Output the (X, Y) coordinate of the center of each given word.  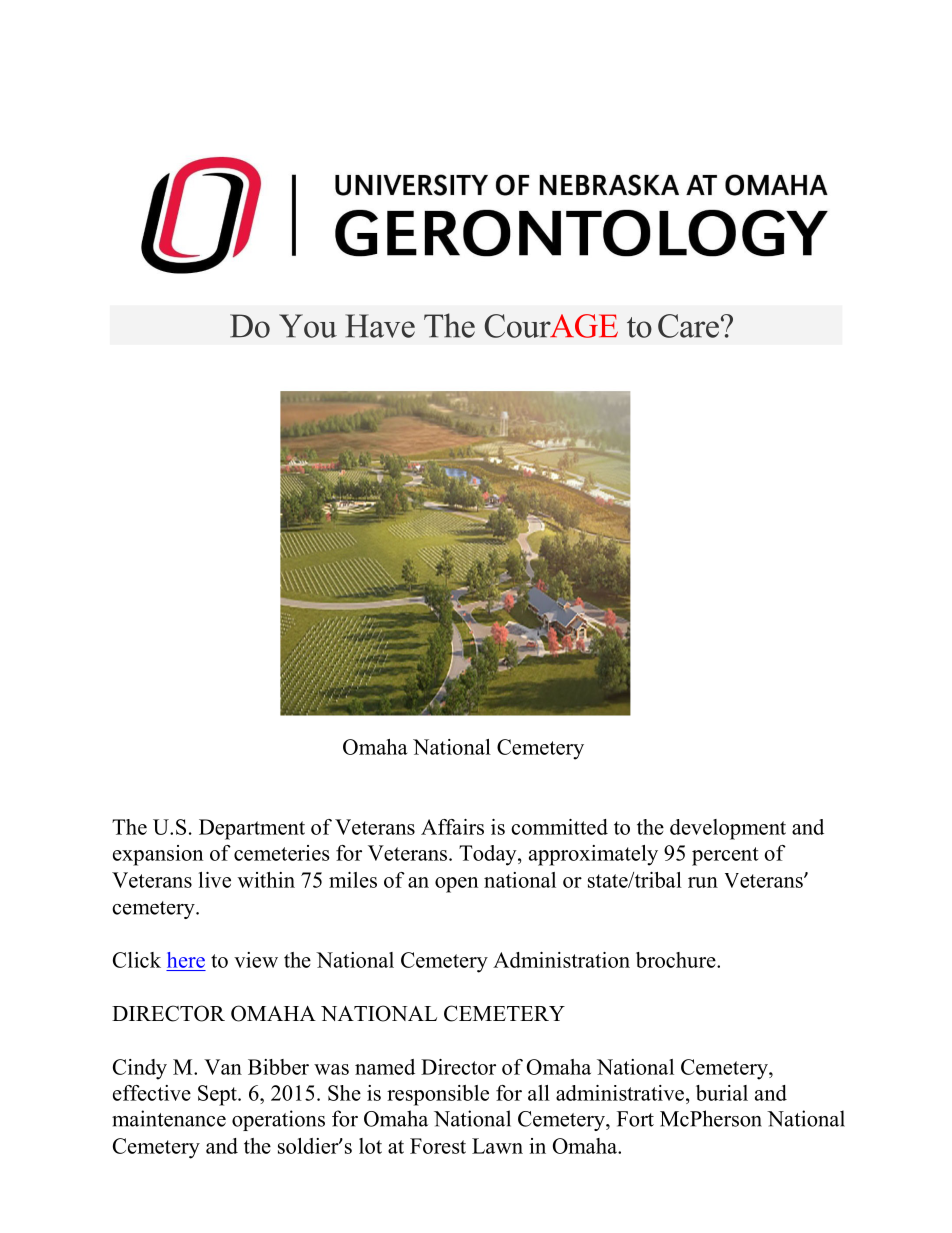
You (308, 326)
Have (380, 326)
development (728, 829)
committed (559, 827)
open (456, 885)
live (215, 880)
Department (252, 829)
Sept (218, 1095)
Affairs (452, 827)
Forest (438, 1146)
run (703, 882)
